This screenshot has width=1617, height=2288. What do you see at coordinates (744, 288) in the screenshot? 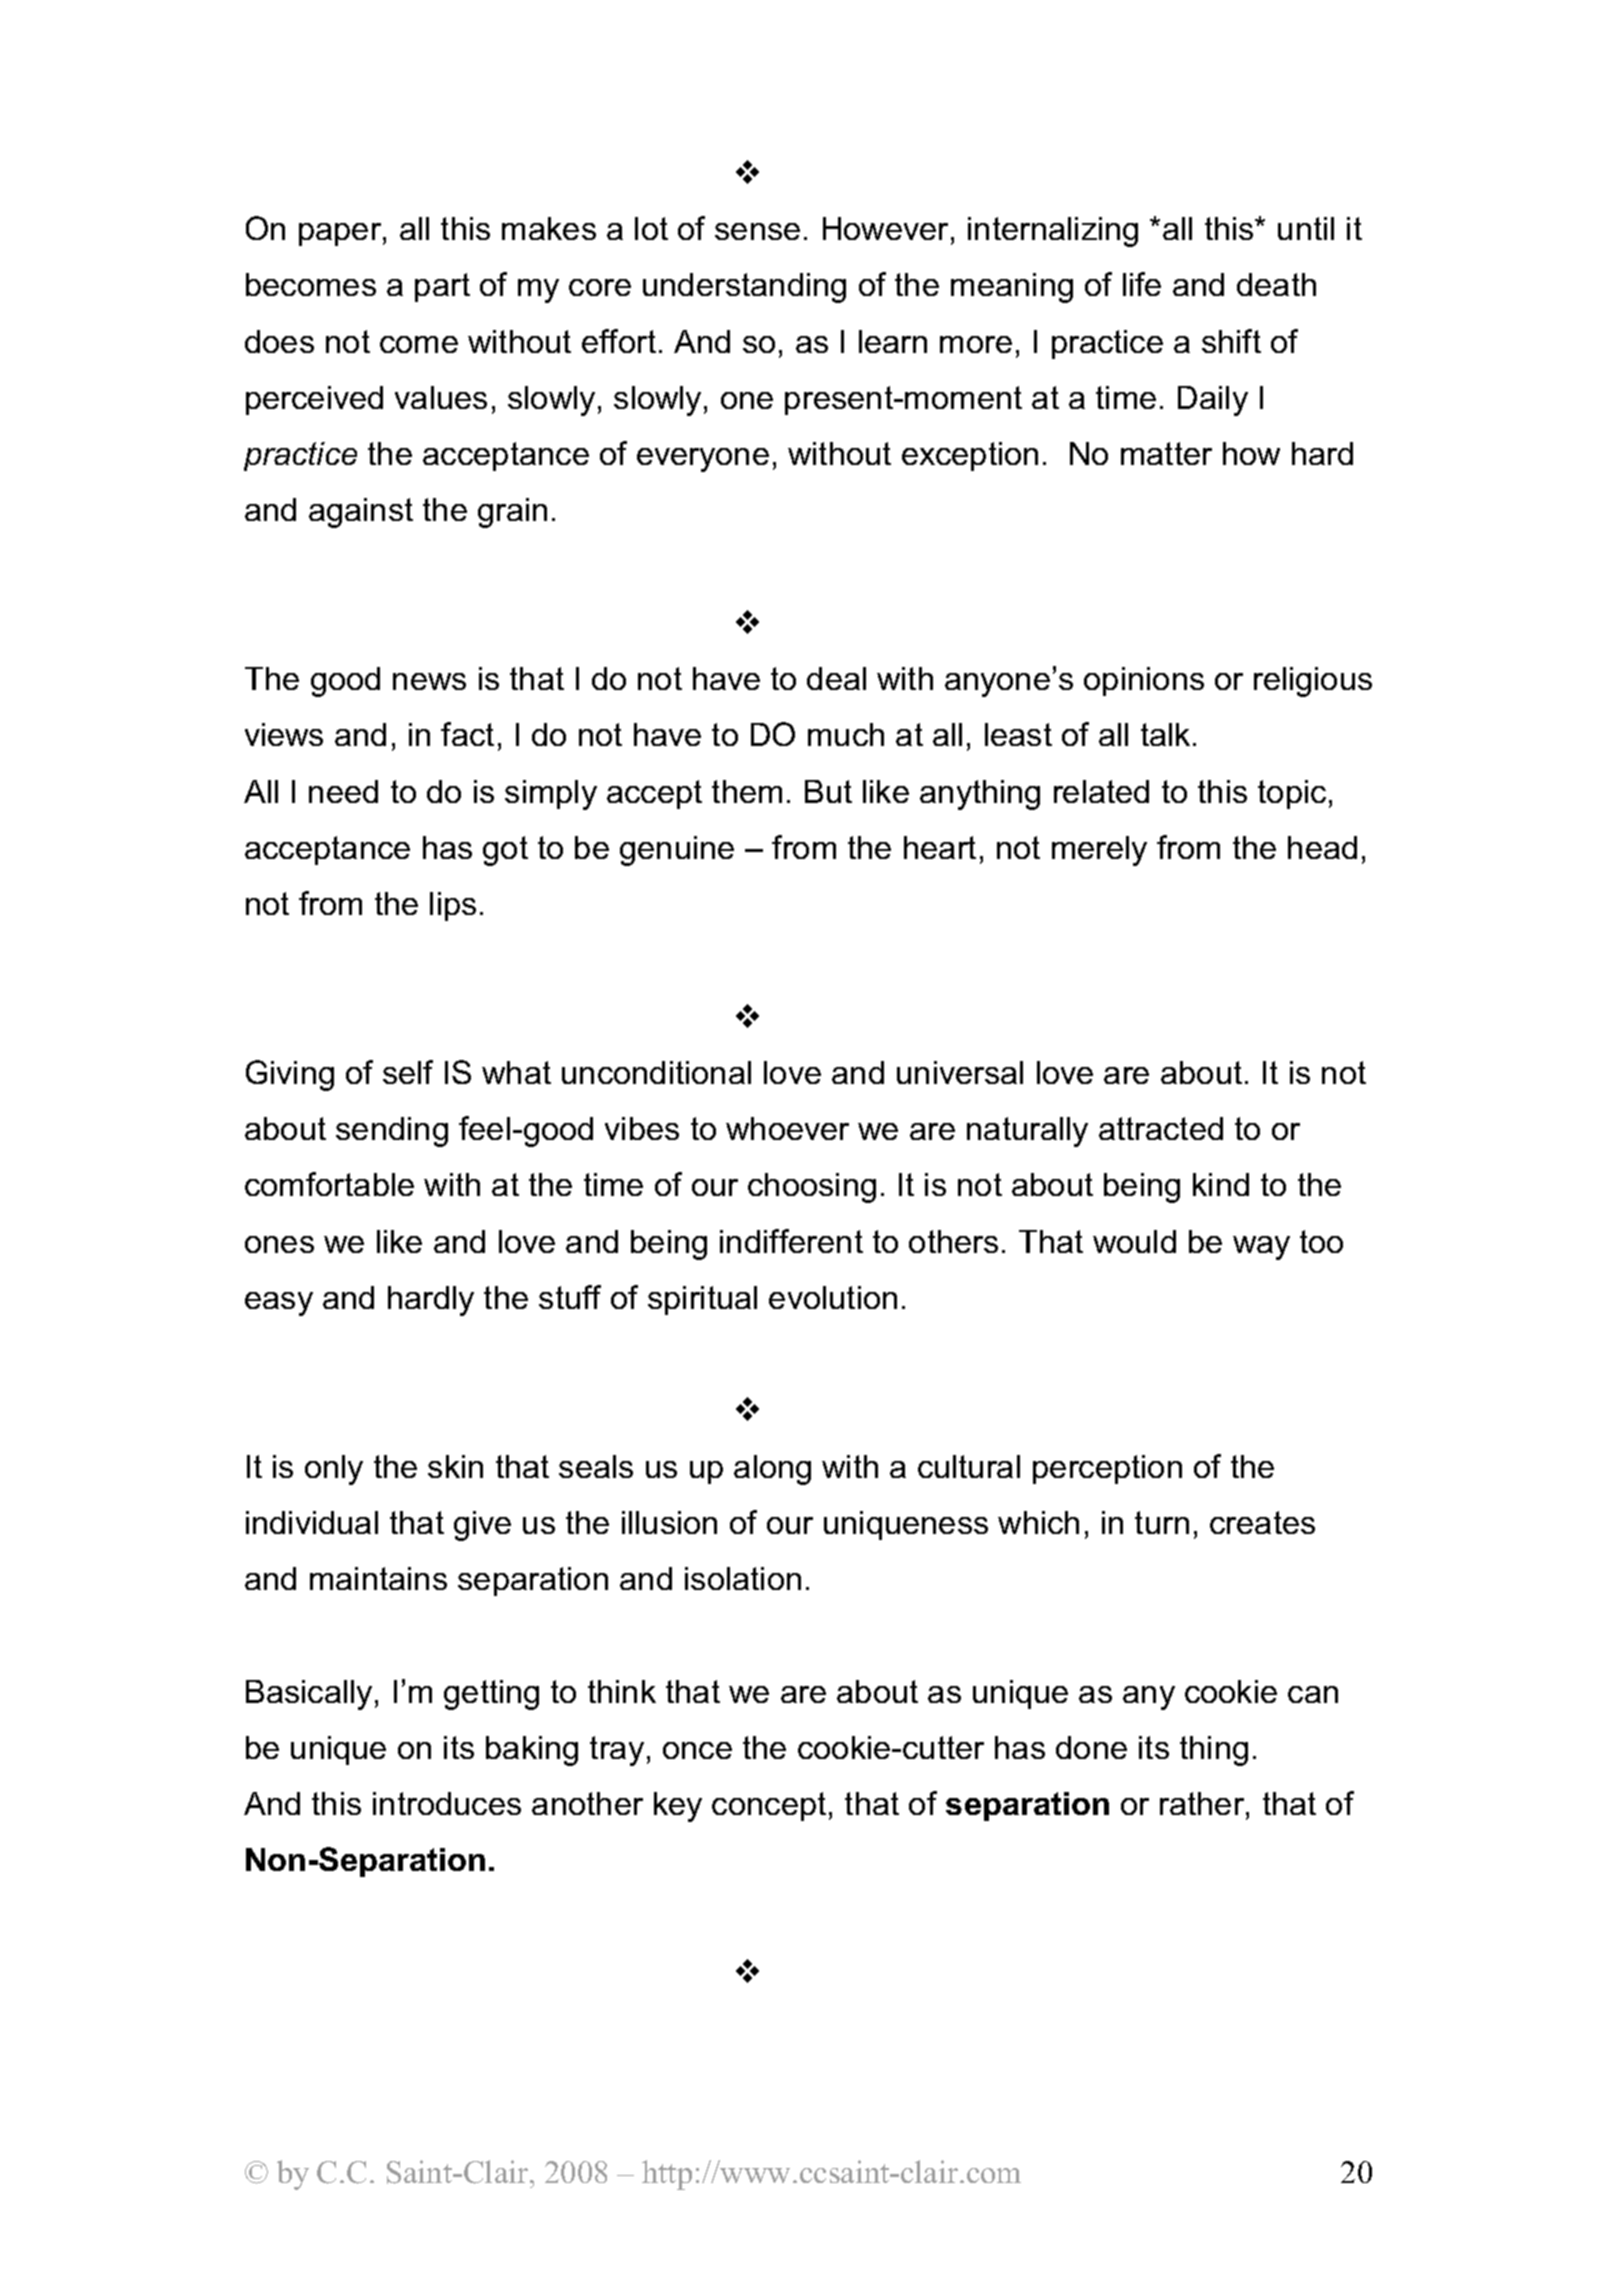
I see `understanding` at bounding box center [744, 288].
